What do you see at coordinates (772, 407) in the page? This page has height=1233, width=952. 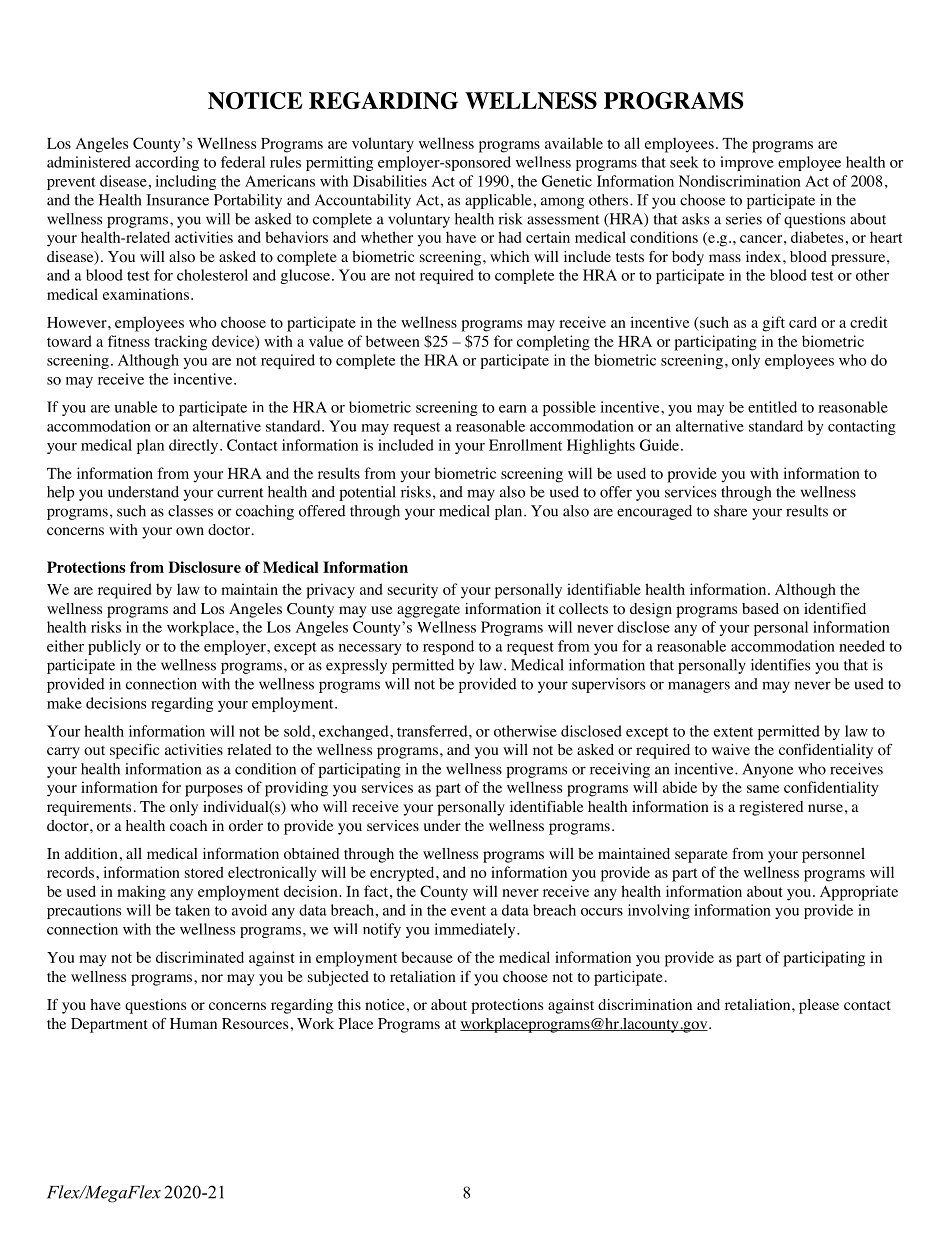 I see `entitled` at bounding box center [772, 407].
